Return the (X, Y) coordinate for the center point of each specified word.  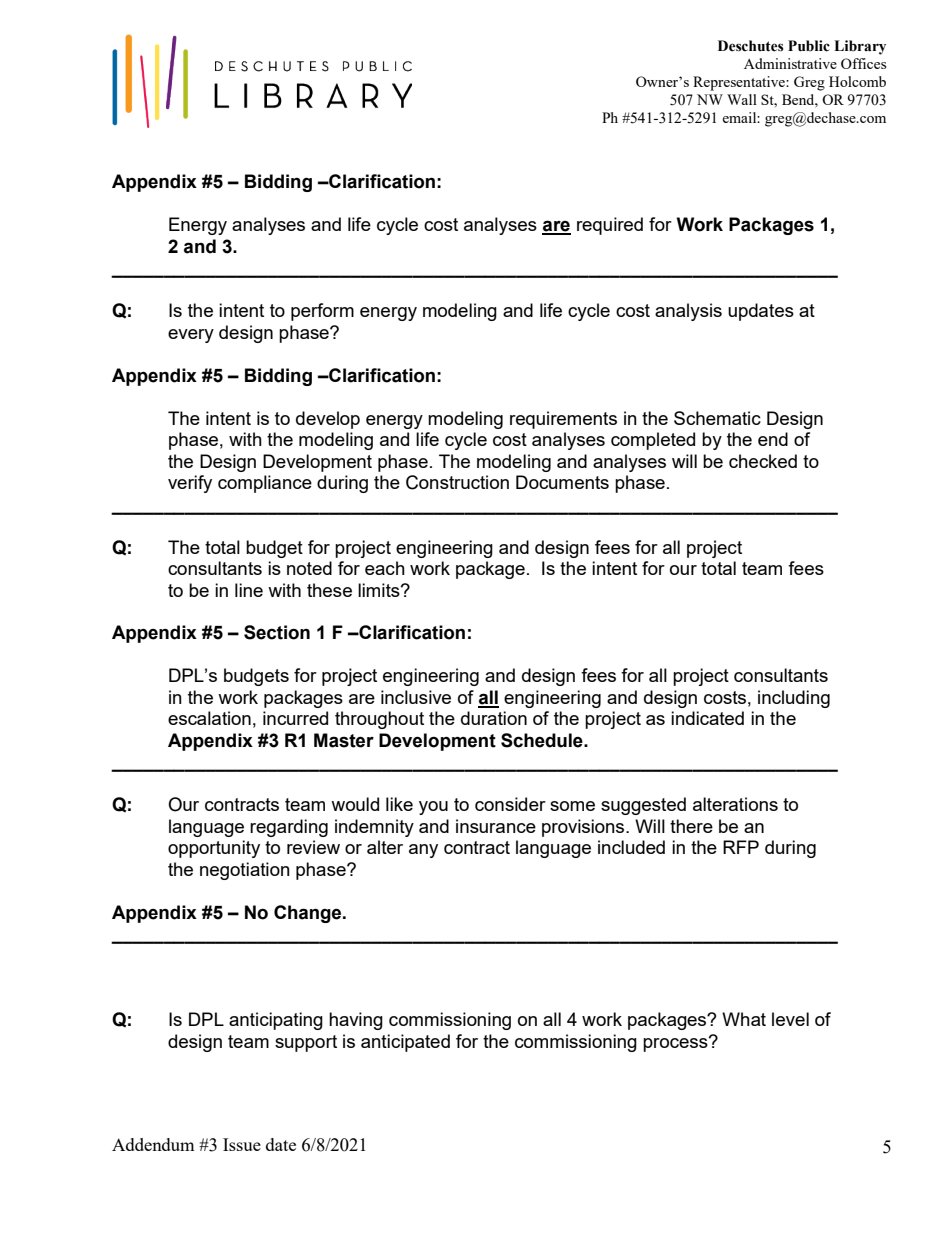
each (385, 568)
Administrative (790, 63)
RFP (741, 847)
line (249, 590)
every (191, 336)
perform (322, 312)
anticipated (405, 1043)
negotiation (245, 871)
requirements (563, 420)
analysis (688, 312)
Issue (242, 1144)
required (610, 226)
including (794, 699)
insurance (496, 826)
